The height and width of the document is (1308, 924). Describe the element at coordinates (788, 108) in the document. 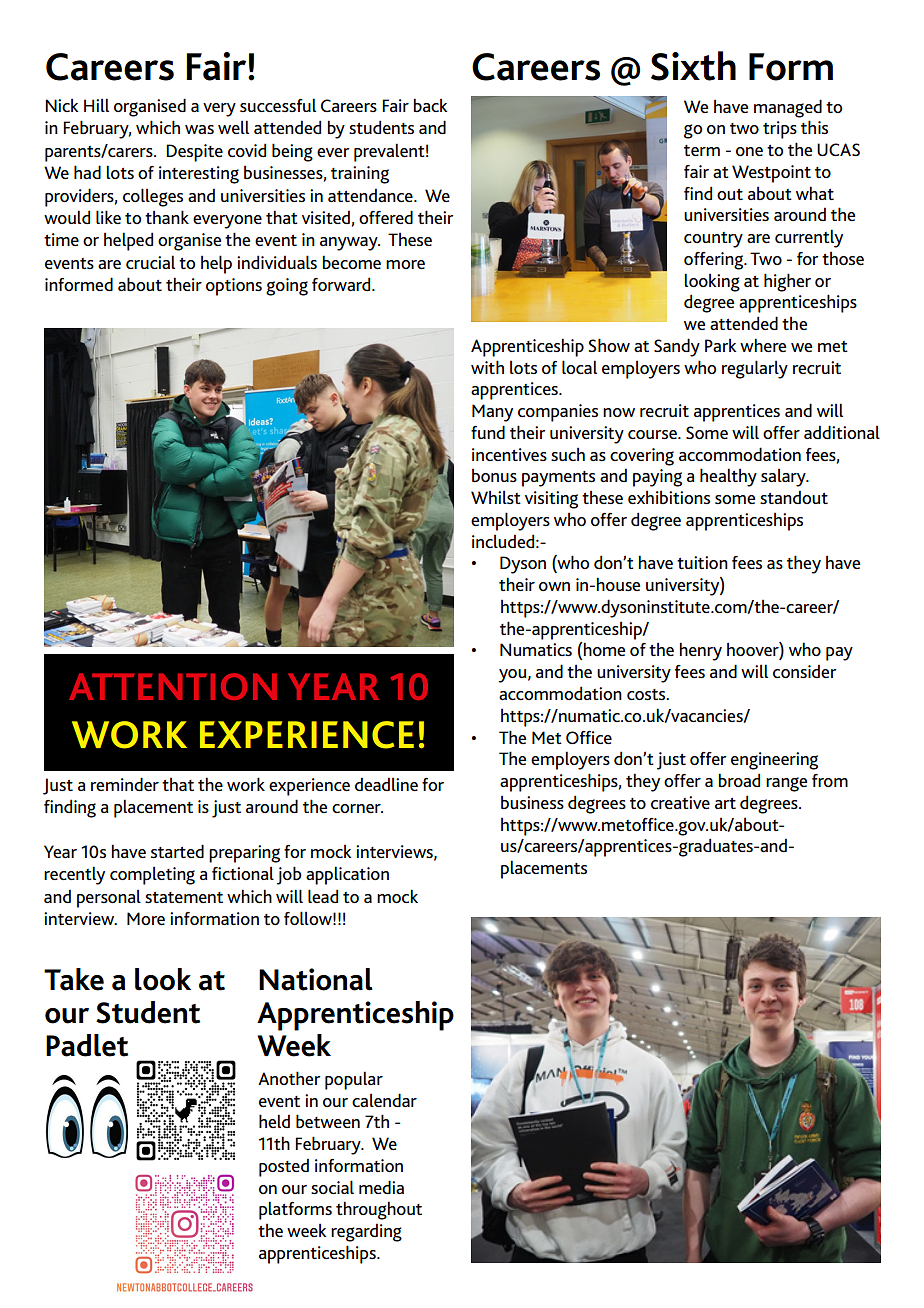

I see `managed` at that location.
